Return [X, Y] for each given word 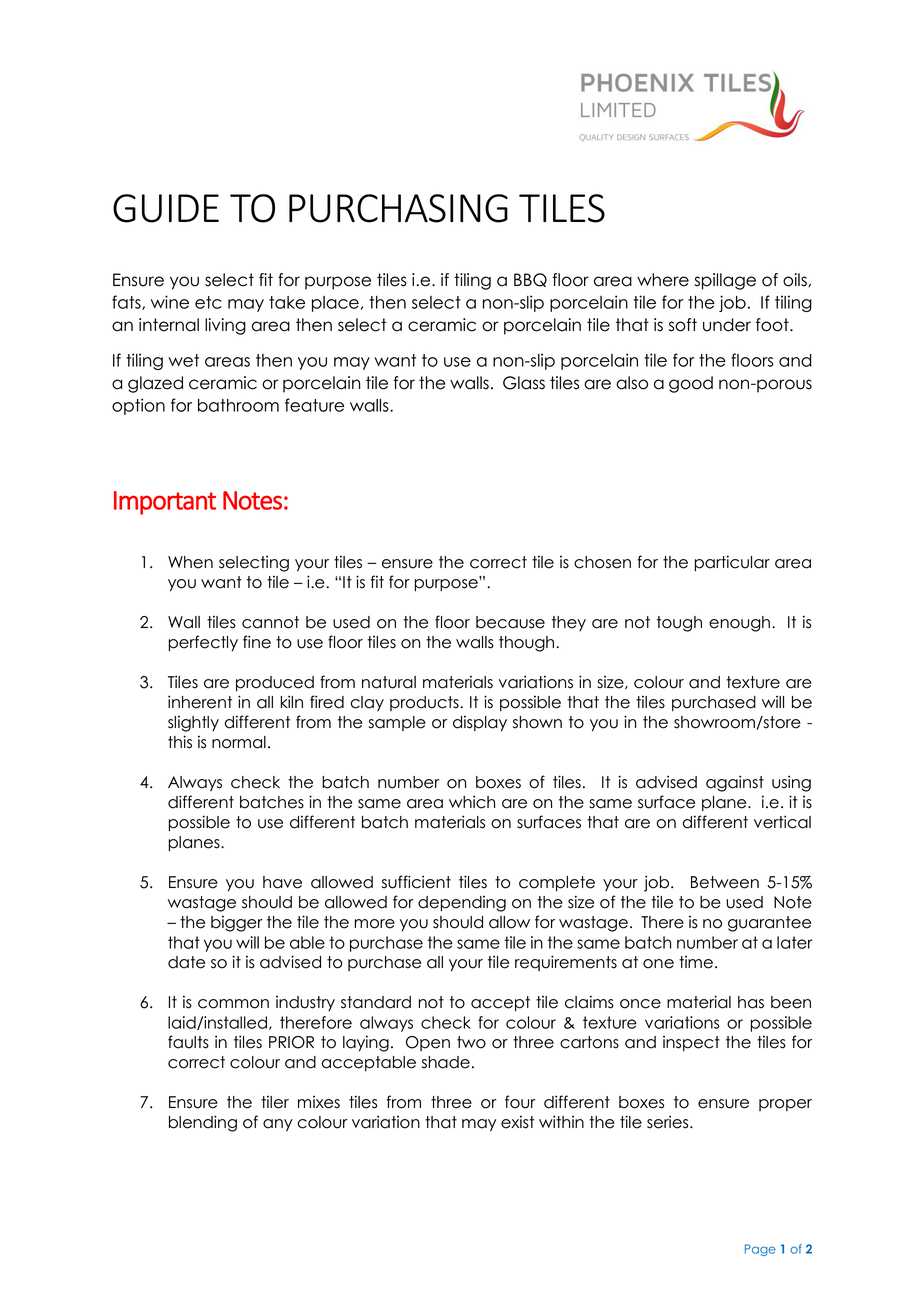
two [471, 1042]
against [735, 783]
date [186, 962]
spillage [725, 281]
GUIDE [166, 208]
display [480, 723]
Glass [524, 383]
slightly [193, 723]
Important [165, 503]
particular [732, 563]
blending [203, 1123]
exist [517, 1122]
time [696, 962]
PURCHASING [398, 208]
